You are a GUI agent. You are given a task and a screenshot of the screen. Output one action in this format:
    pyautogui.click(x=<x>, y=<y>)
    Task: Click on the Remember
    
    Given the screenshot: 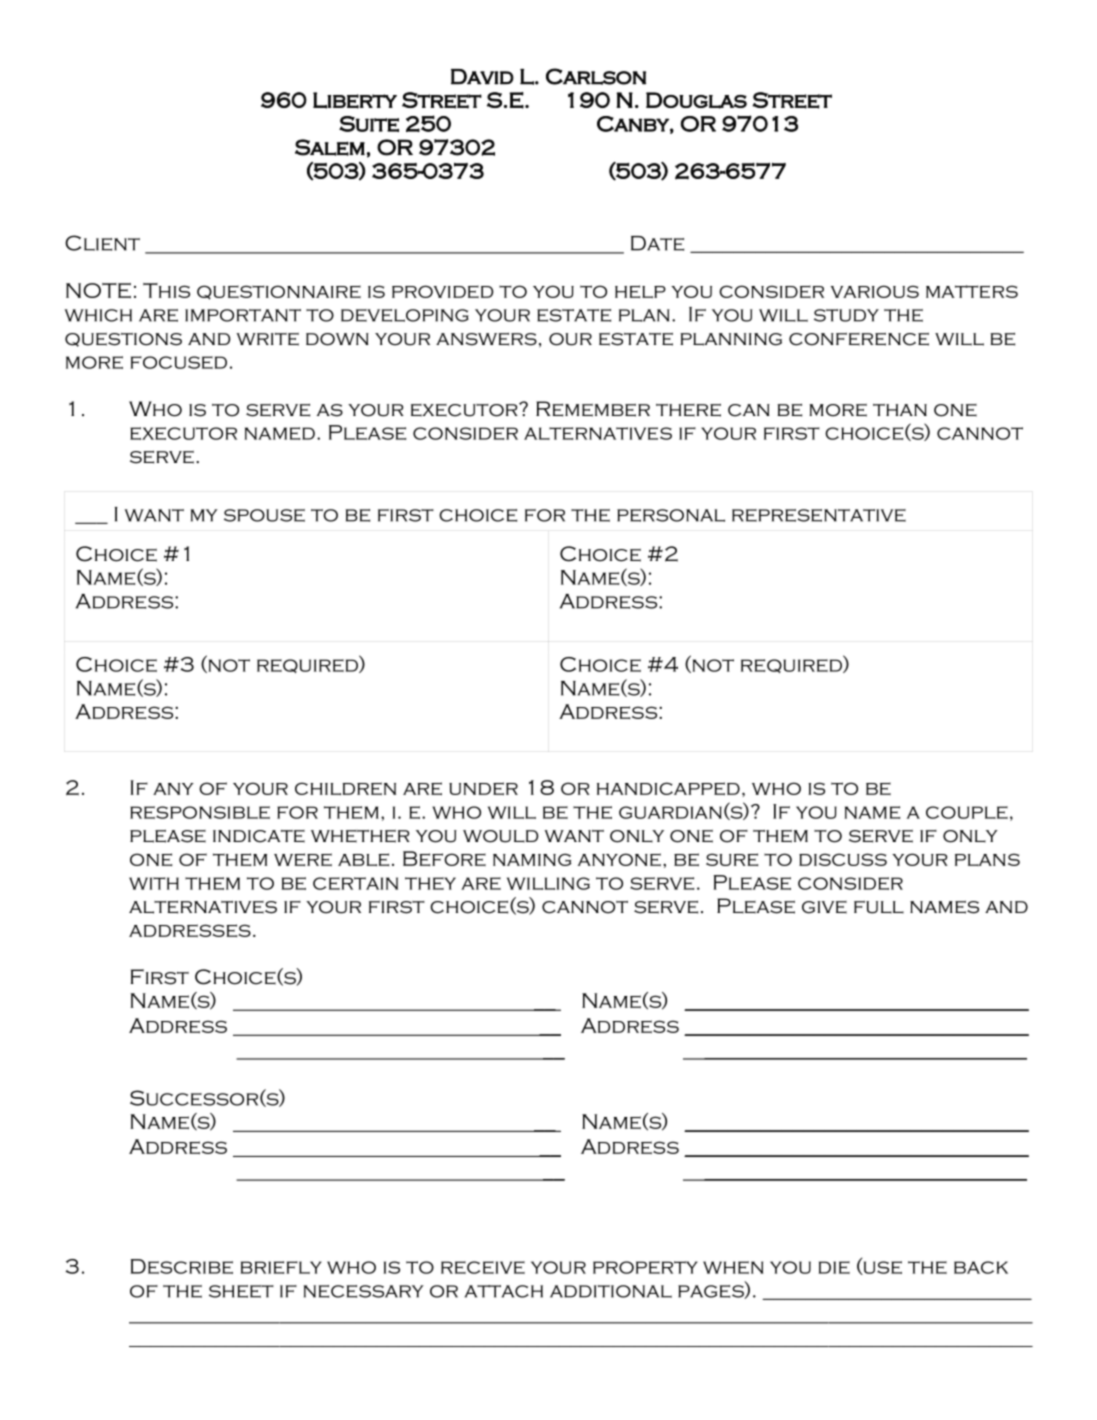 What is the action you would take?
    pyautogui.click(x=593, y=409)
